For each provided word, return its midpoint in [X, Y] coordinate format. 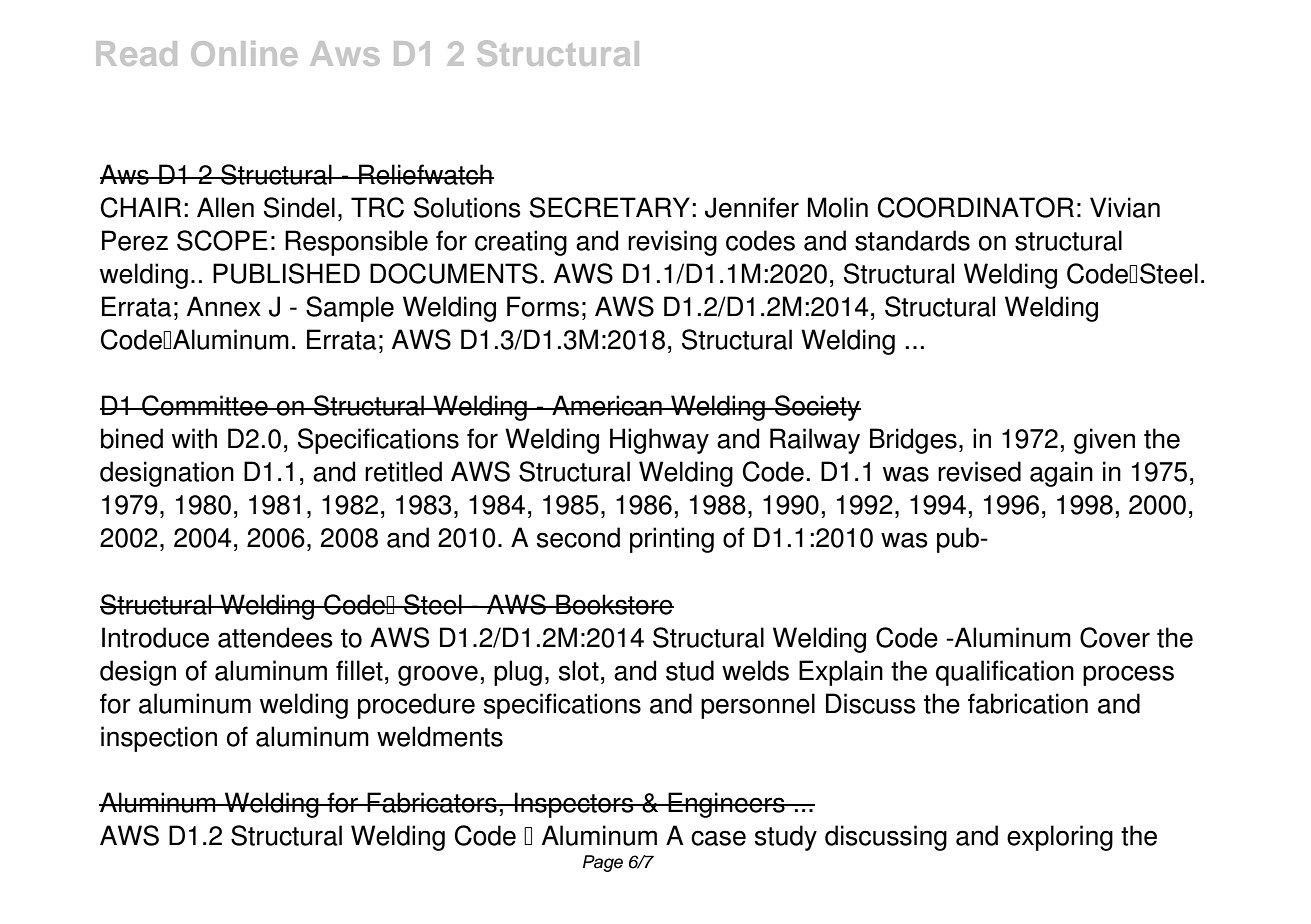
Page [603, 863]
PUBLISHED [286, 273]
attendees [275, 637]
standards [912, 240]
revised [979, 471]
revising [672, 243]
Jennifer [752, 207]
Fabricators [432, 802]
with [194, 438]
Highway [659, 441]
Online [244, 53]
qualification [1005, 673]
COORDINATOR [976, 207]
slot [579, 670]
